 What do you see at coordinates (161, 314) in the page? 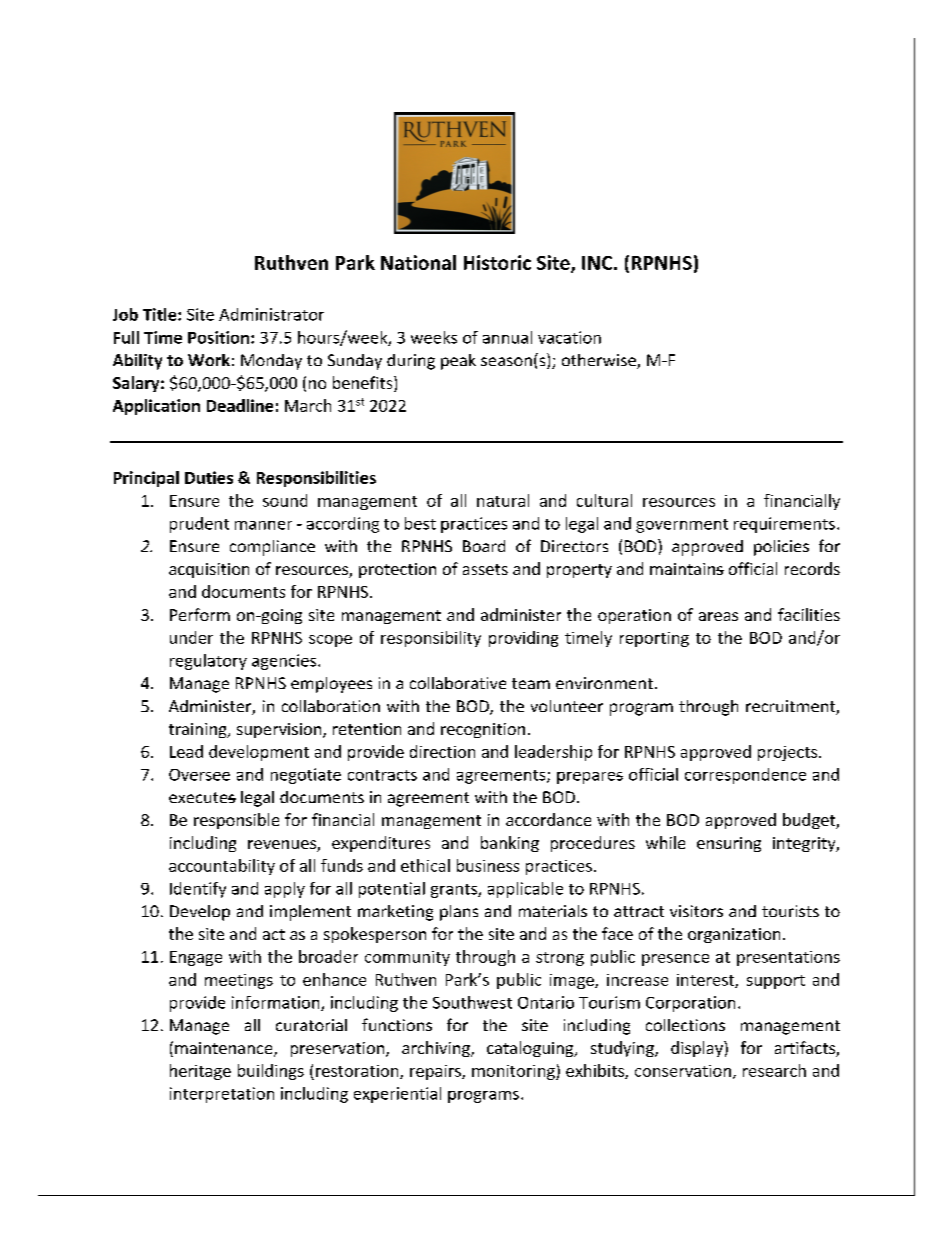
I see `Title` at bounding box center [161, 314].
